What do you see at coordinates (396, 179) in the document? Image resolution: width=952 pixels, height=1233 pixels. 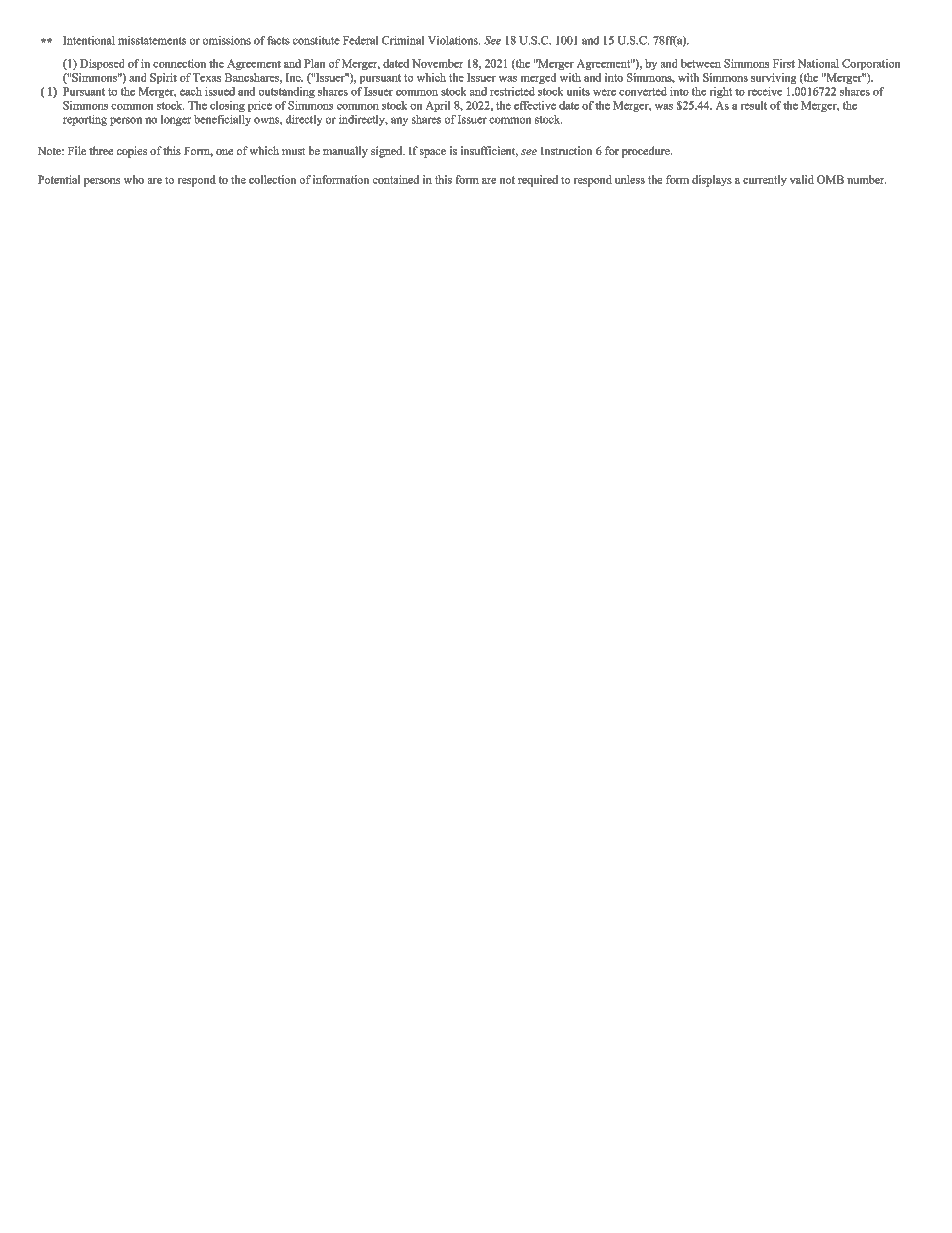 I see `contained` at bounding box center [396, 179].
